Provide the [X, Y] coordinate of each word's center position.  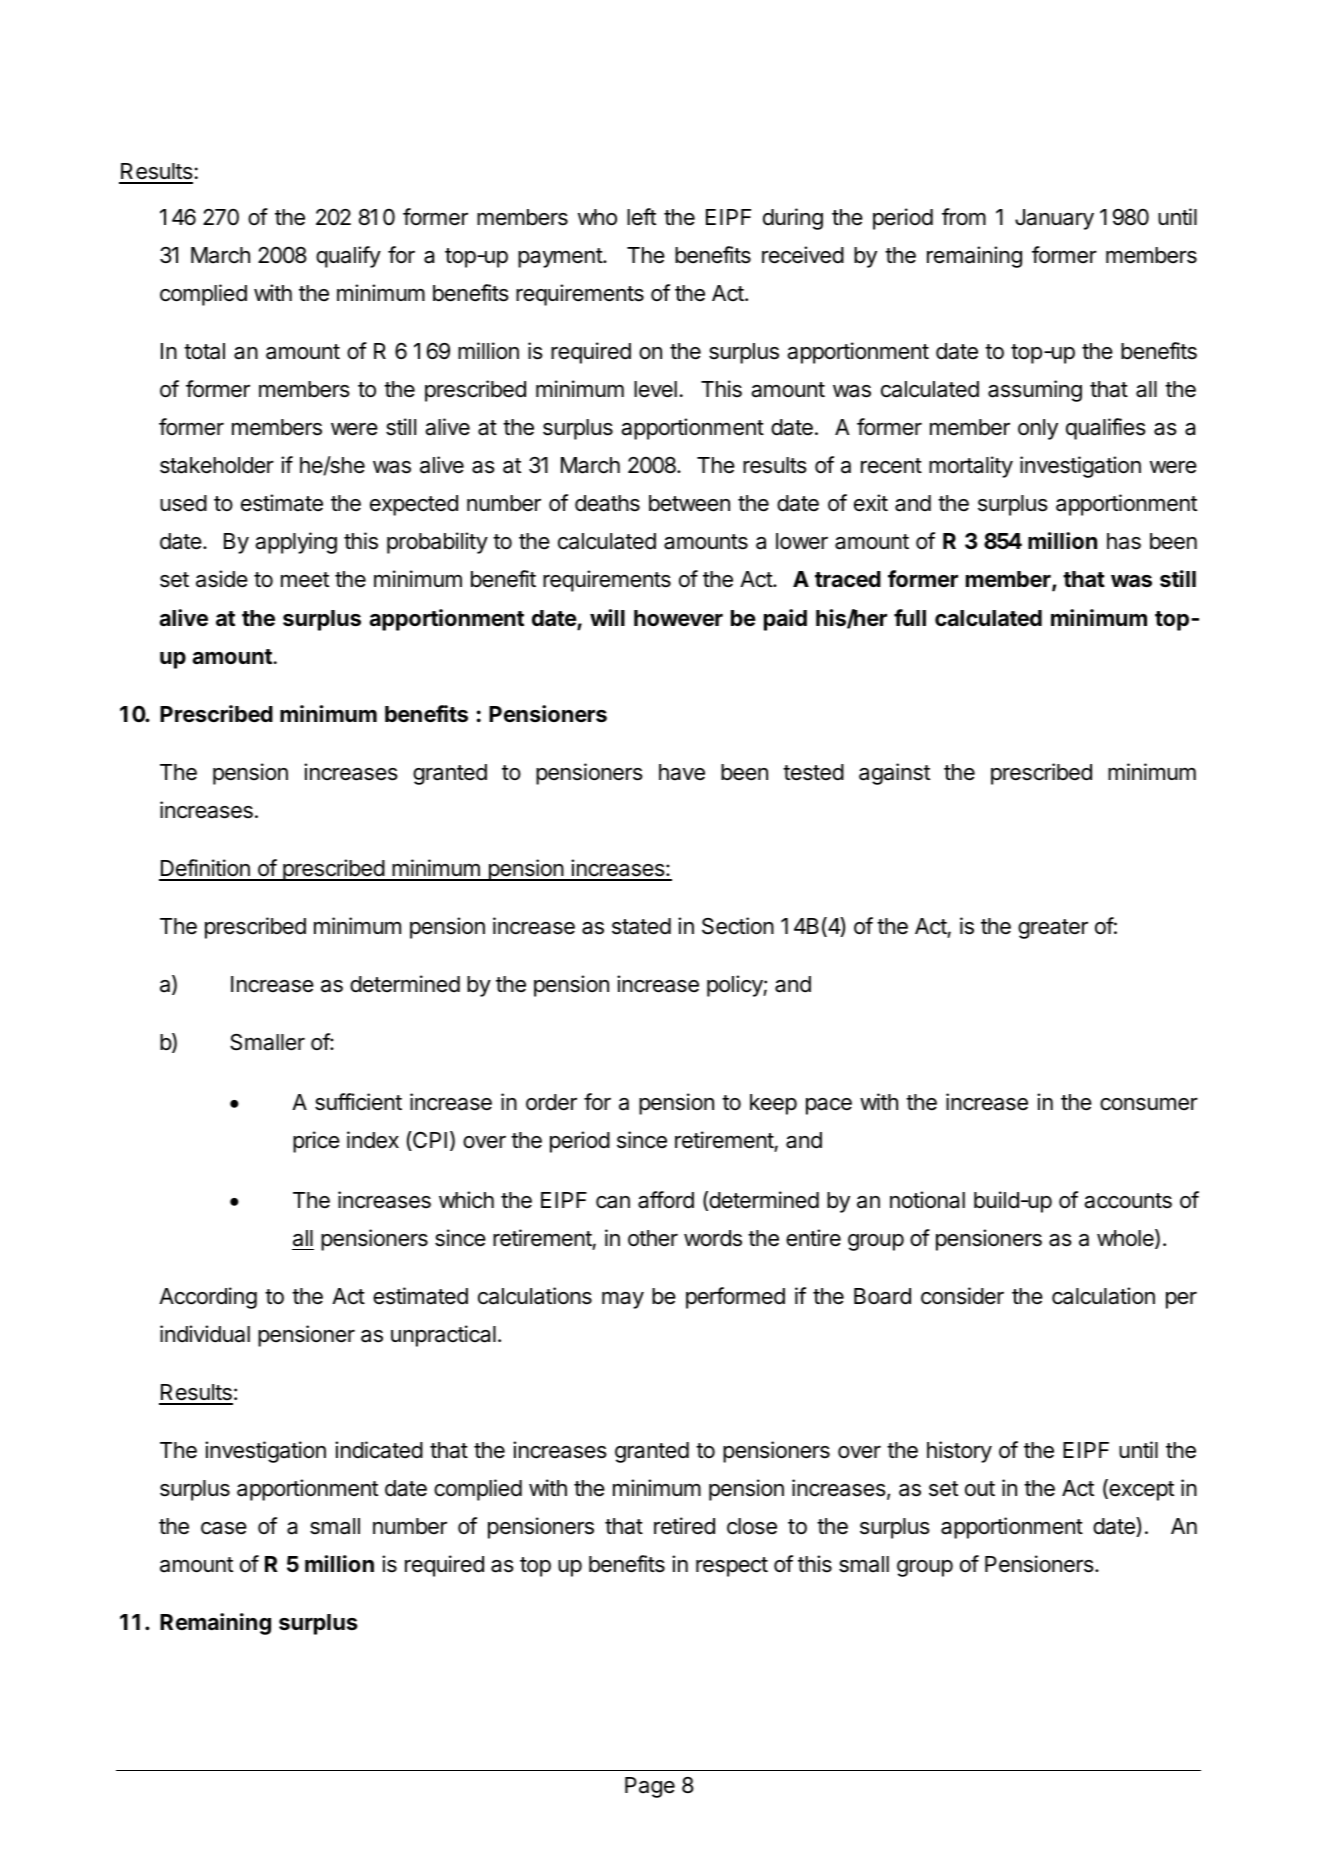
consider [962, 1296]
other [653, 1238]
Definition [205, 869]
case [224, 1528]
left [641, 217]
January [1054, 219]
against [894, 774]
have [682, 772]
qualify [348, 257]
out [980, 1489]
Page [650, 1787]
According [208, 1298]
